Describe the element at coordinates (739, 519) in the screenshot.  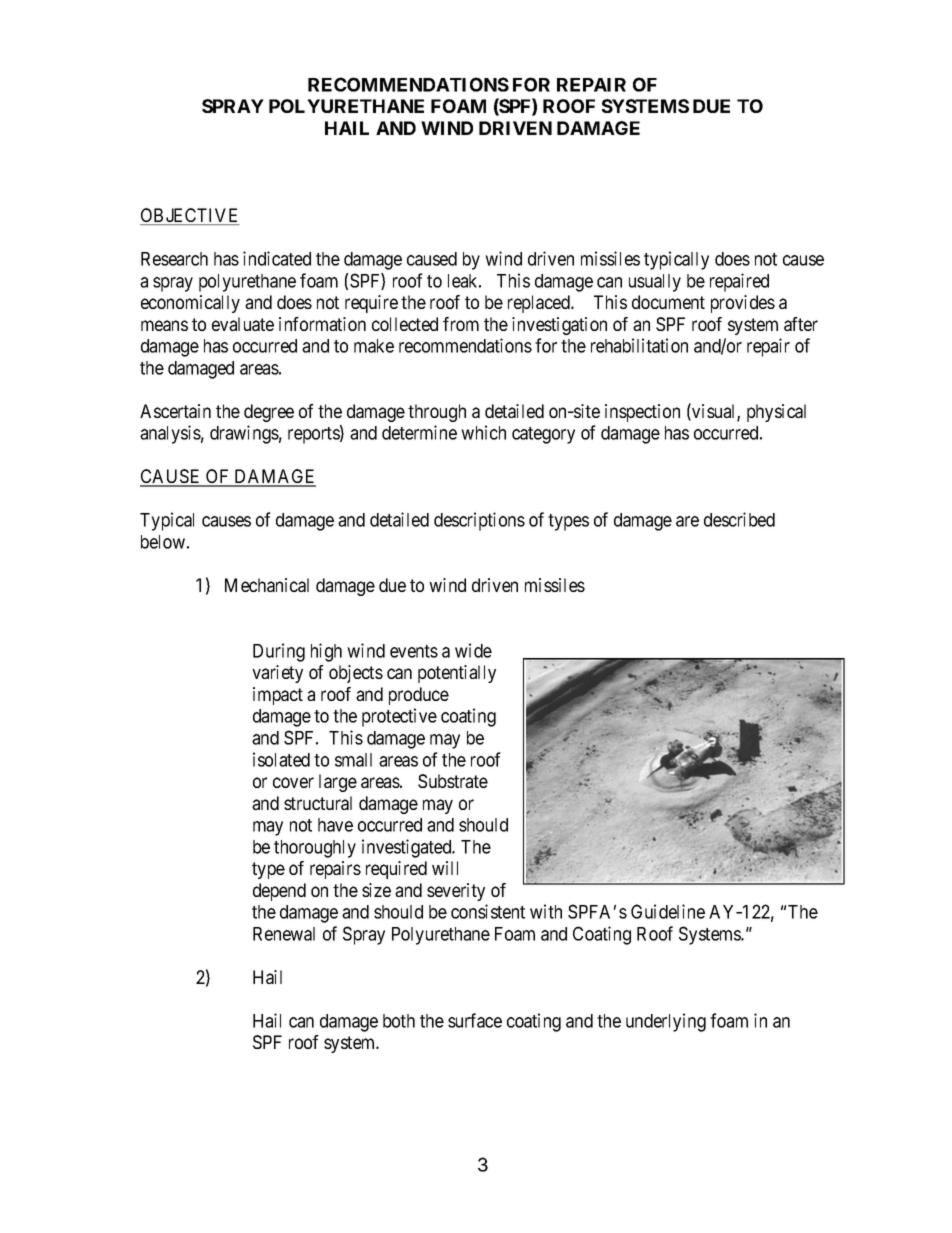
I see `described` at that location.
